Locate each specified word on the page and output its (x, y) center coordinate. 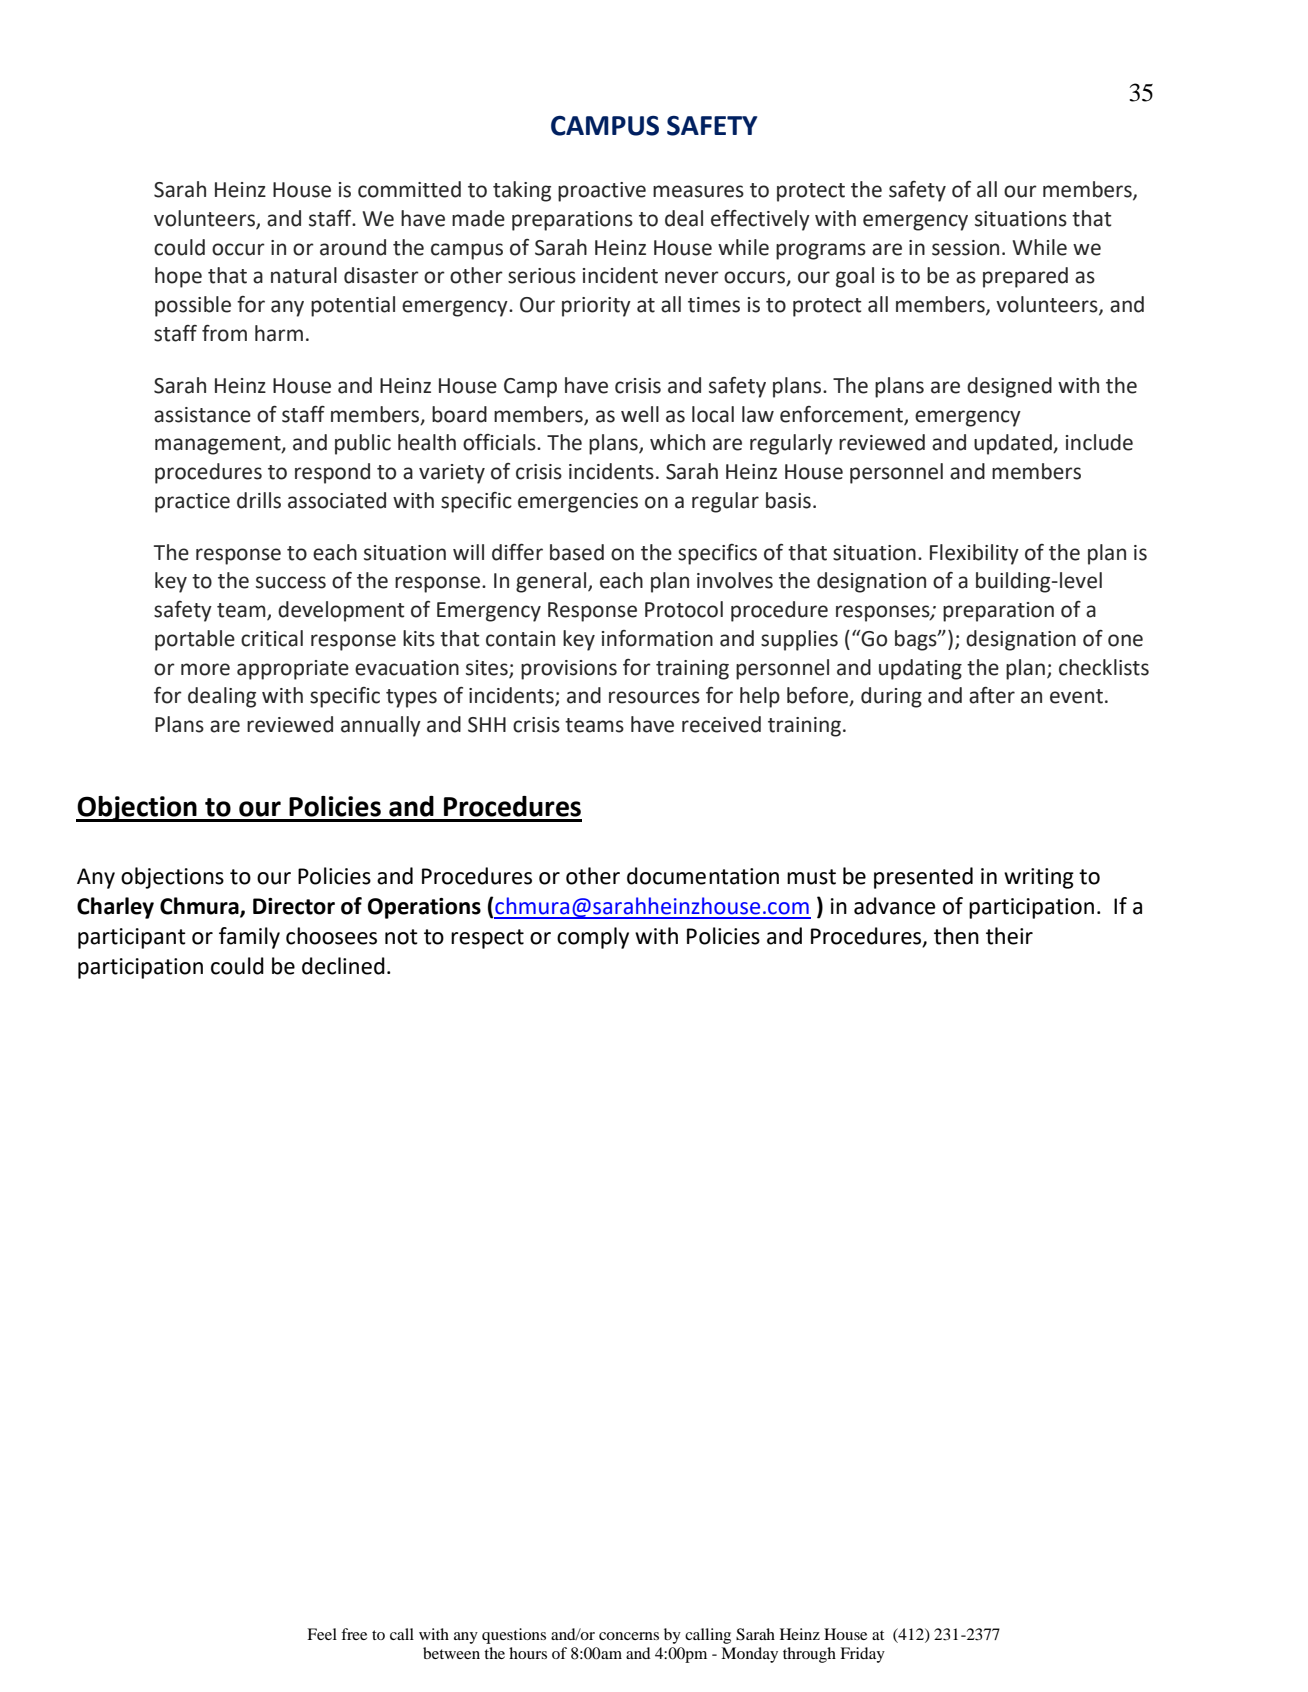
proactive (602, 192)
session (965, 248)
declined (343, 966)
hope (178, 277)
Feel (322, 1634)
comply (593, 938)
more (205, 669)
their (1009, 936)
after (992, 695)
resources (654, 697)
